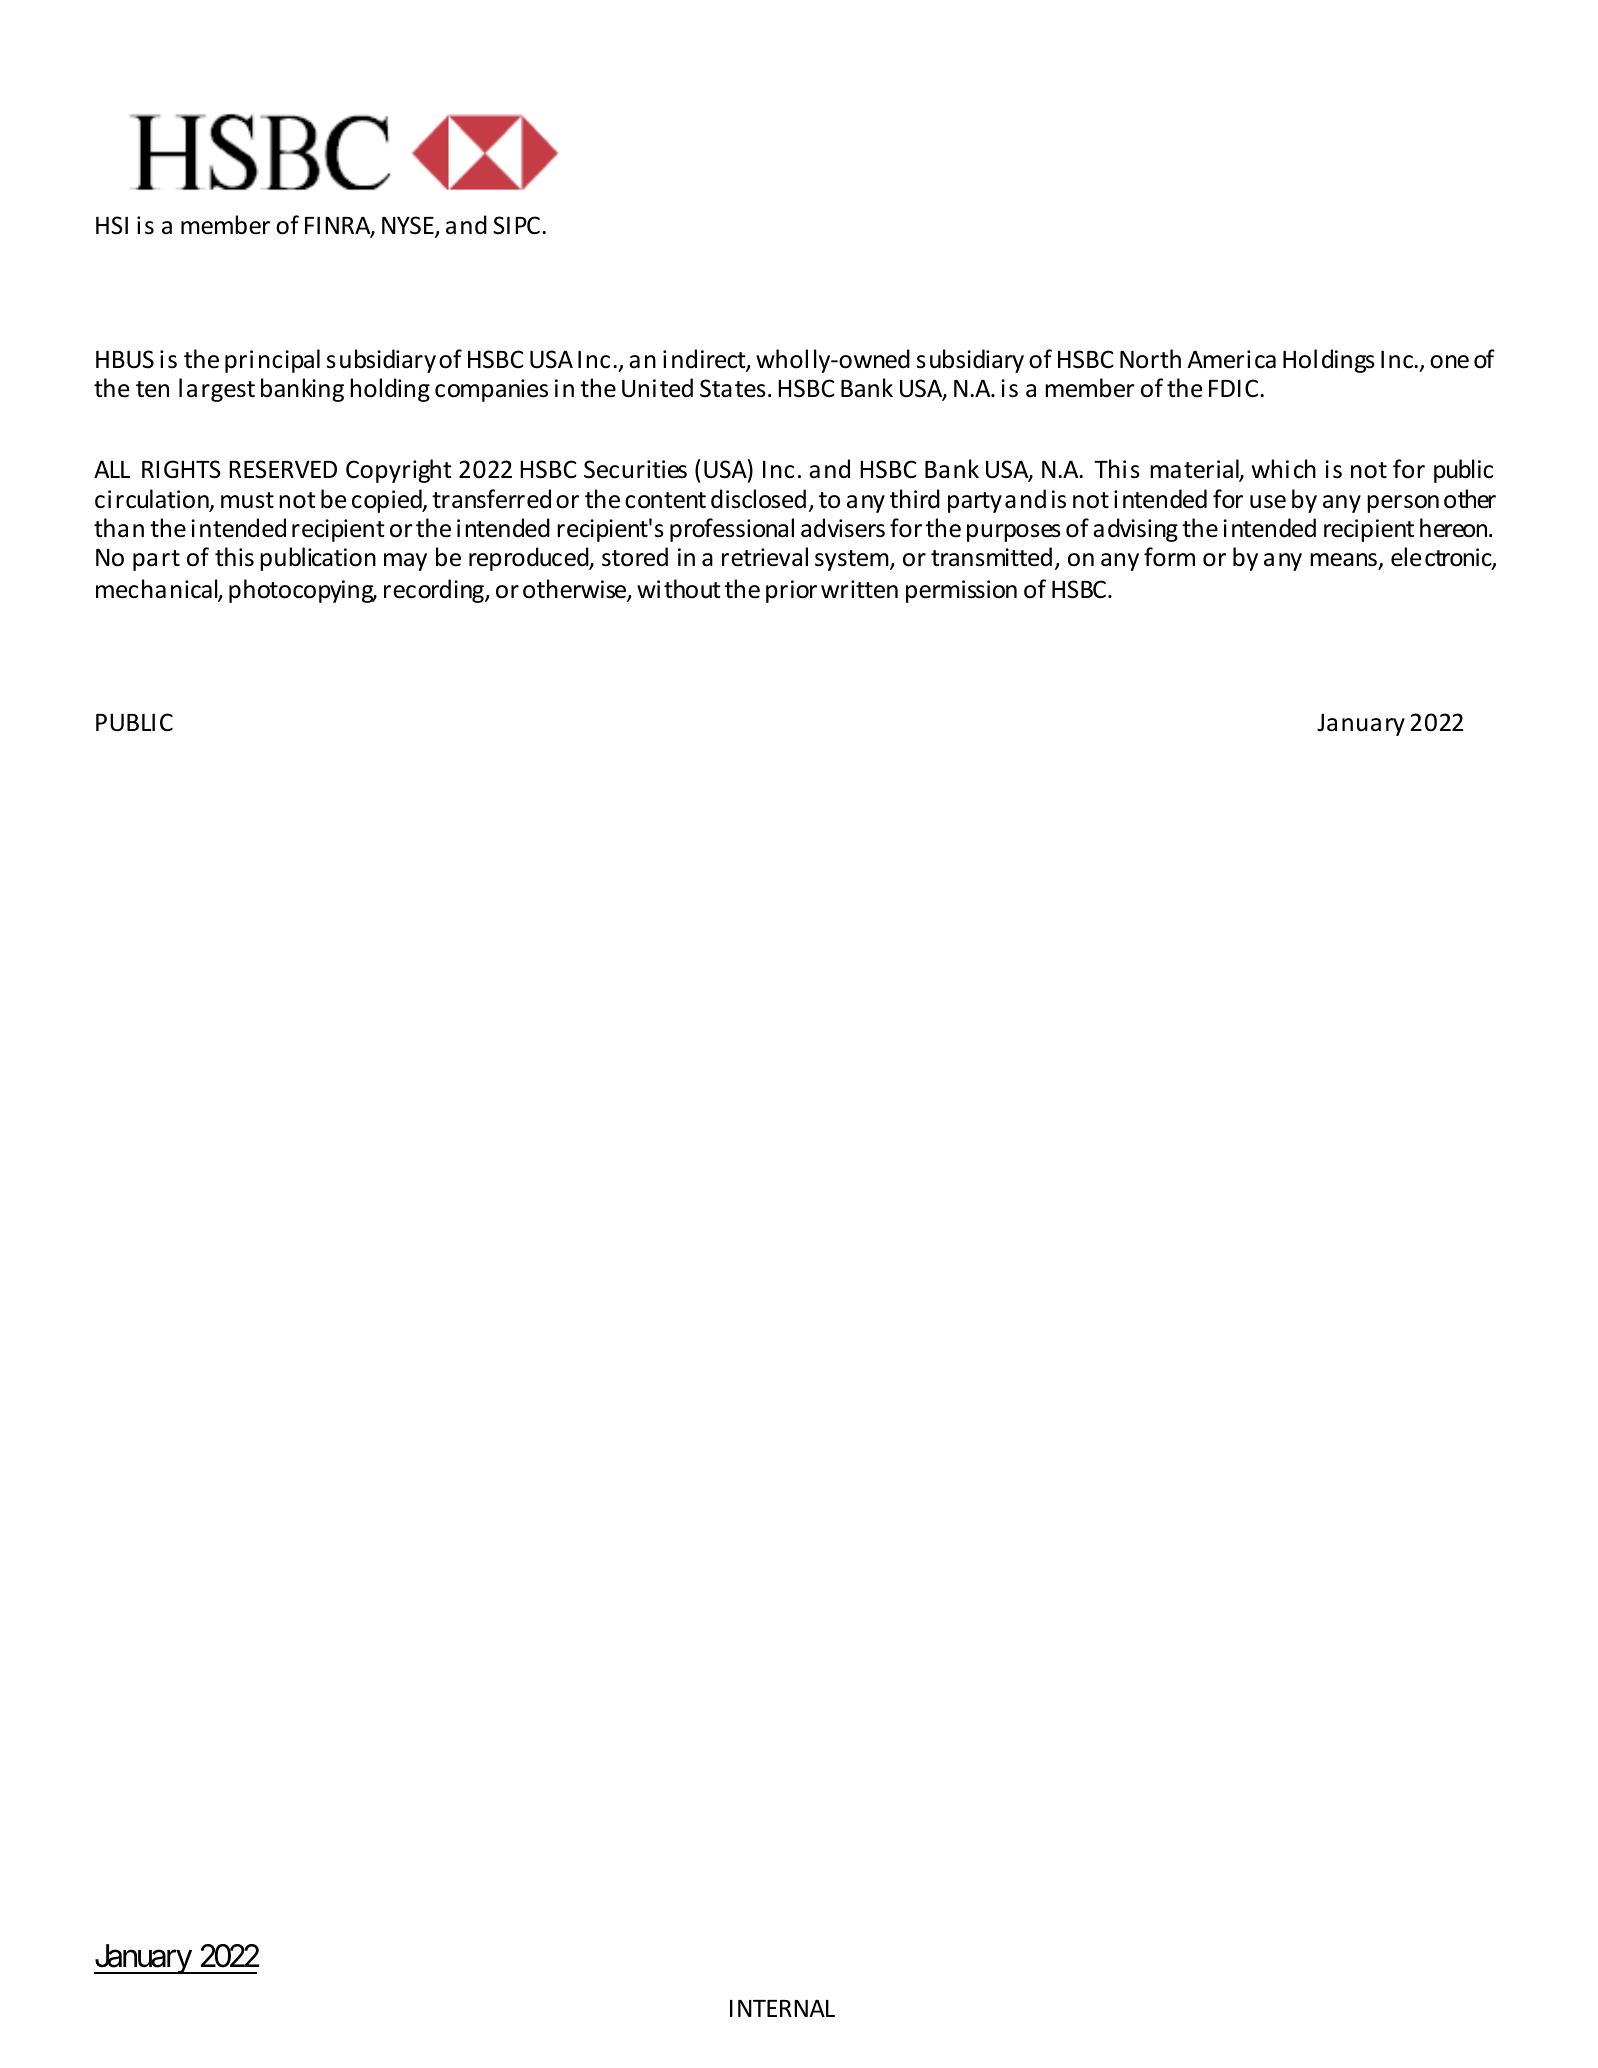  I want to click on without, so click(678, 589).
